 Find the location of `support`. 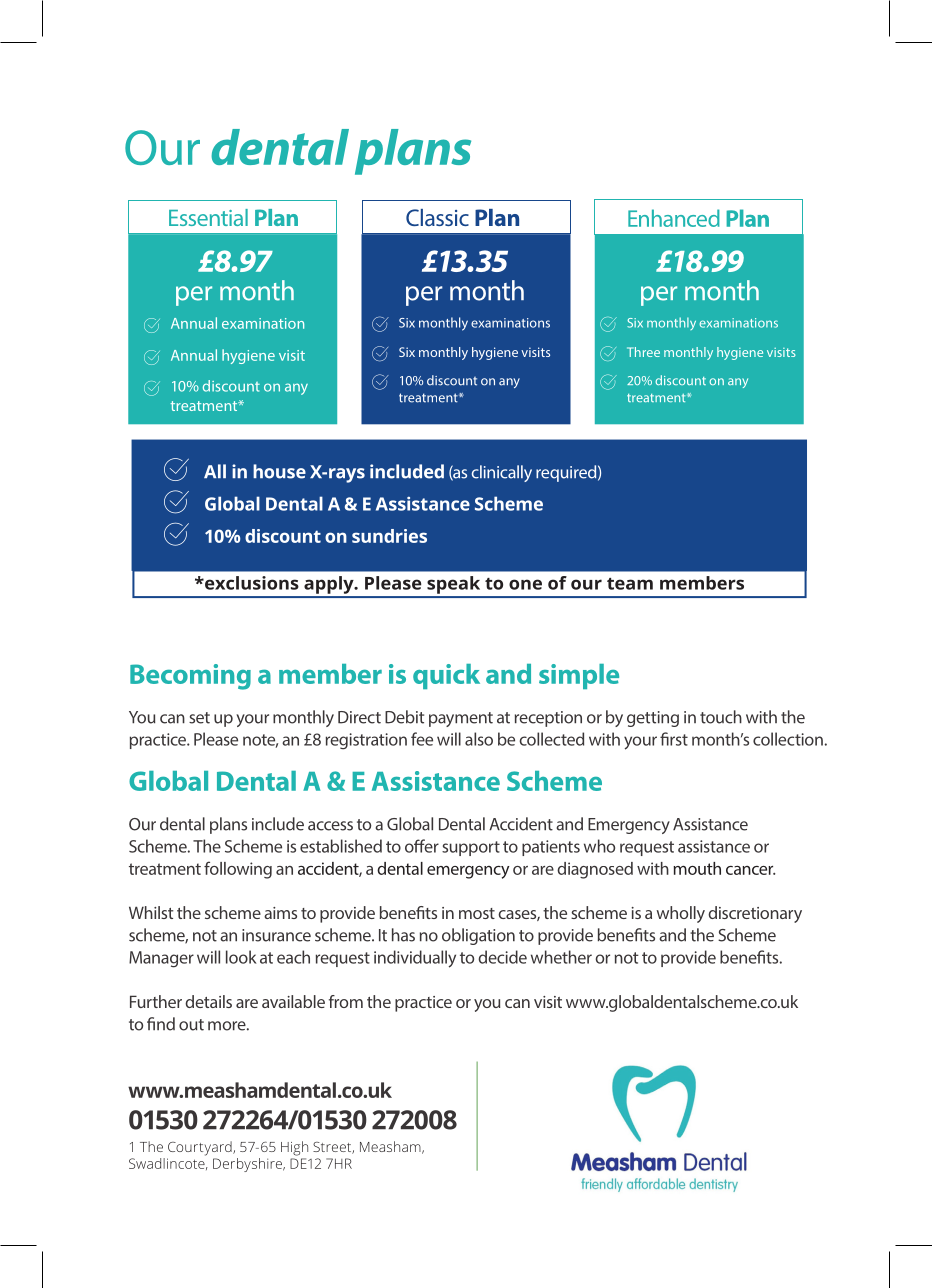

support is located at coordinates (471, 848).
